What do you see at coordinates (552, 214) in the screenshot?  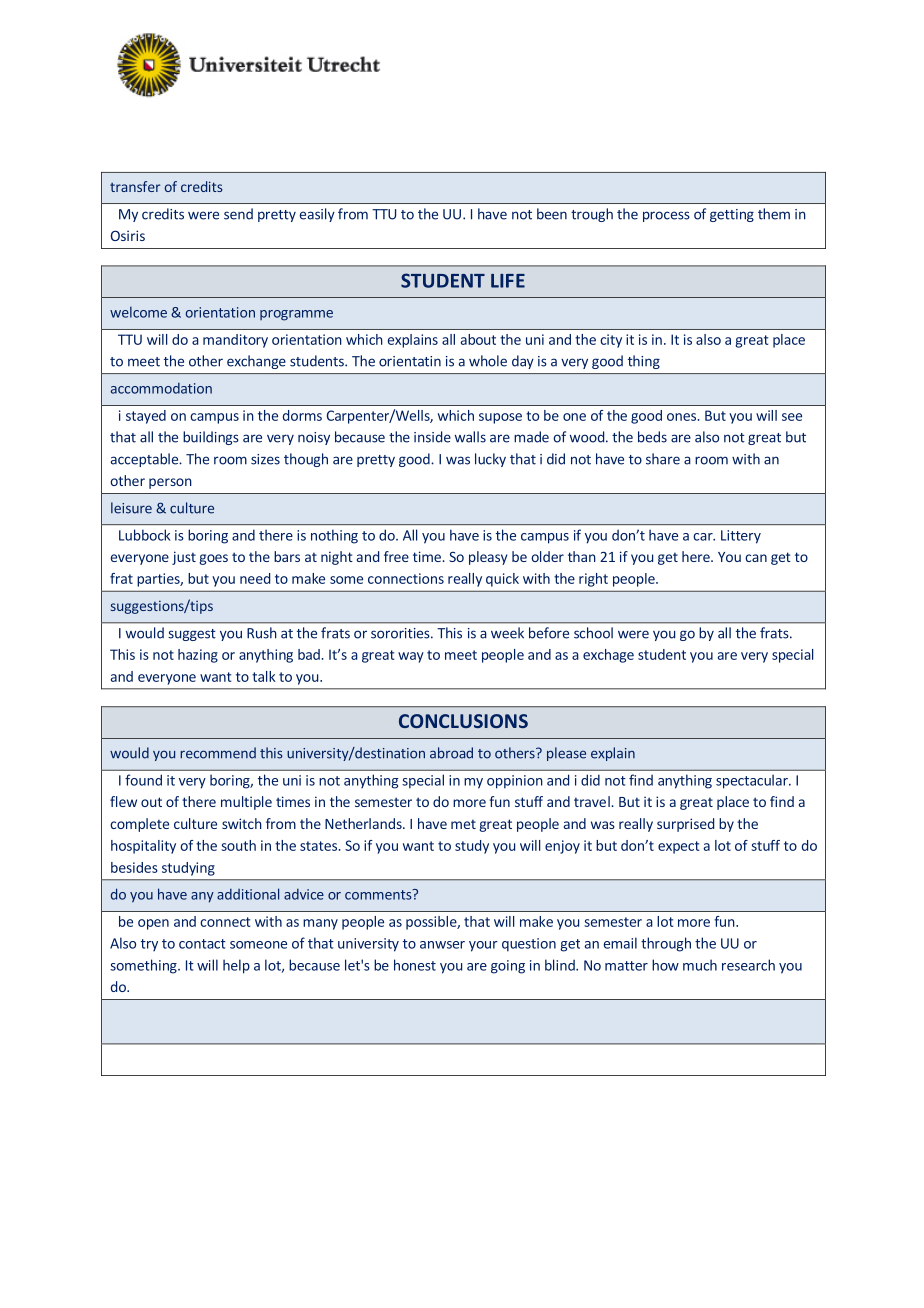 I see `been` at bounding box center [552, 214].
